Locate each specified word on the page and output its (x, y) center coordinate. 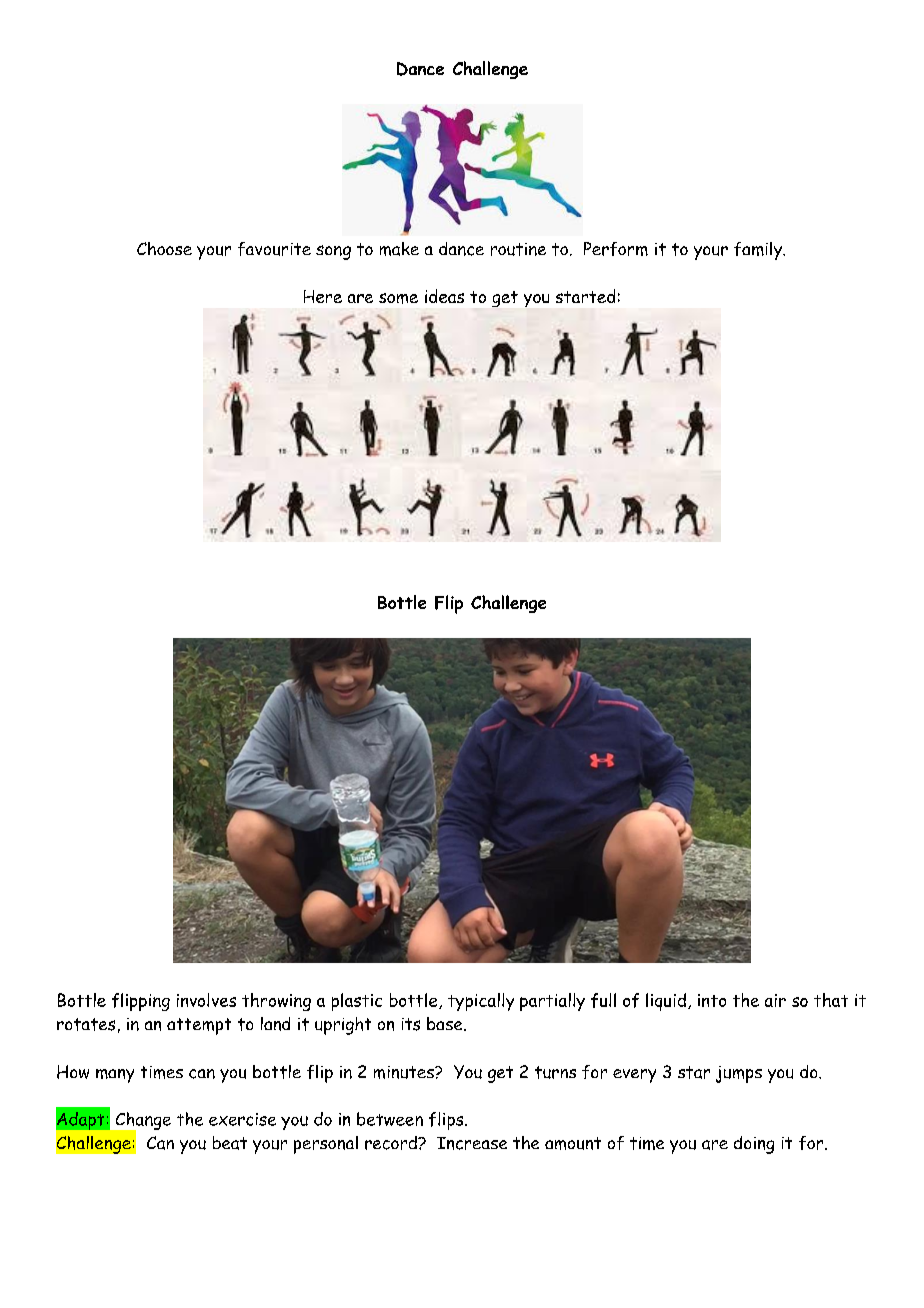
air (775, 1000)
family (759, 251)
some (398, 298)
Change (142, 1122)
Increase (472, 1143)
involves (206, 1000)
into (712, 1000)
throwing (276, 1002)
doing (754, 1145)
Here (323, 296)
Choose (164, 248)
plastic (357, 1002)
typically (481, 1002)
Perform (616, 249)
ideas (444, 296)
